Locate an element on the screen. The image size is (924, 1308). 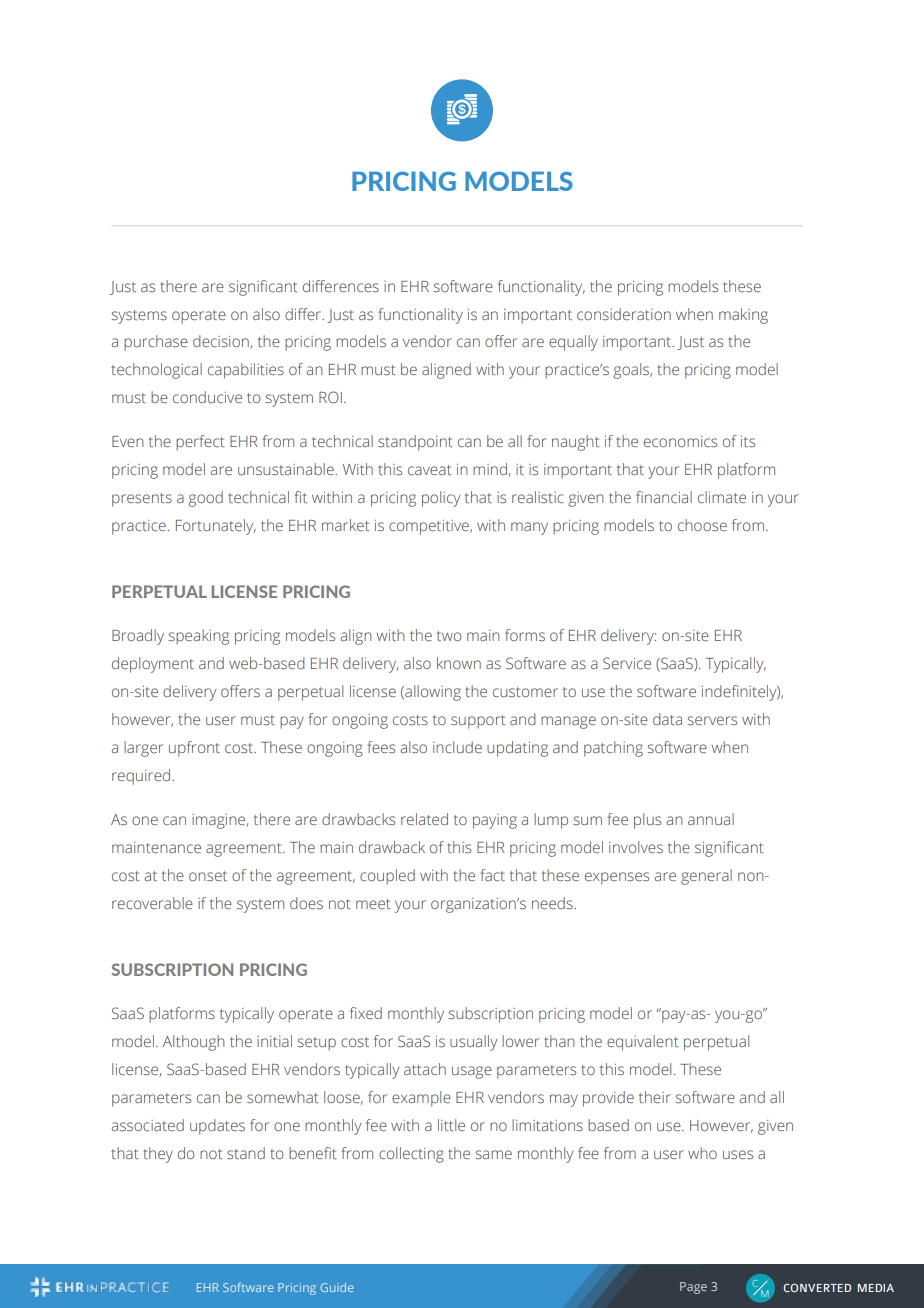
Guide is located at coordinates (337, 1287).
